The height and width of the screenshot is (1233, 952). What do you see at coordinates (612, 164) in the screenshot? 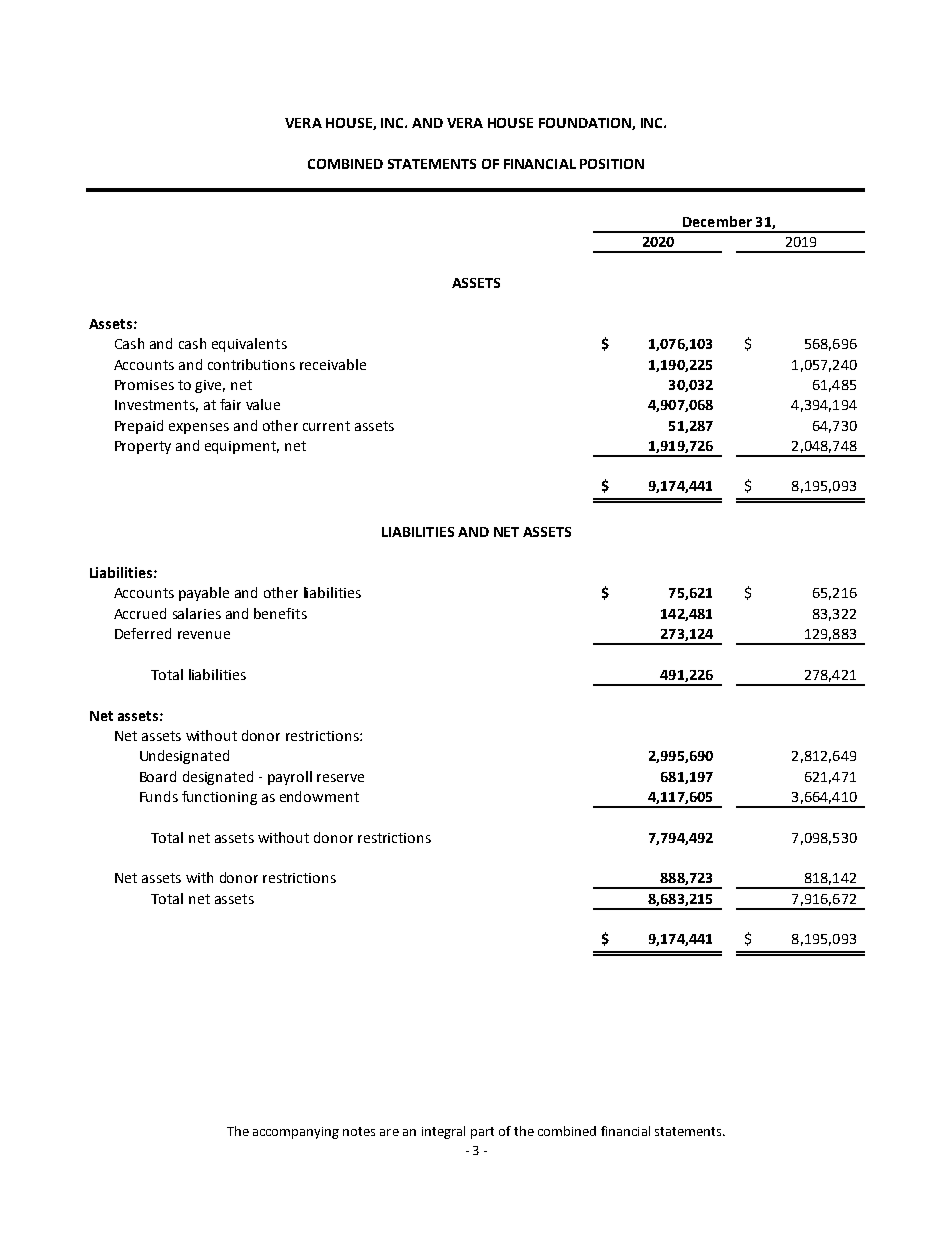
I see `POSITION` at bounding box center [612, 164].
